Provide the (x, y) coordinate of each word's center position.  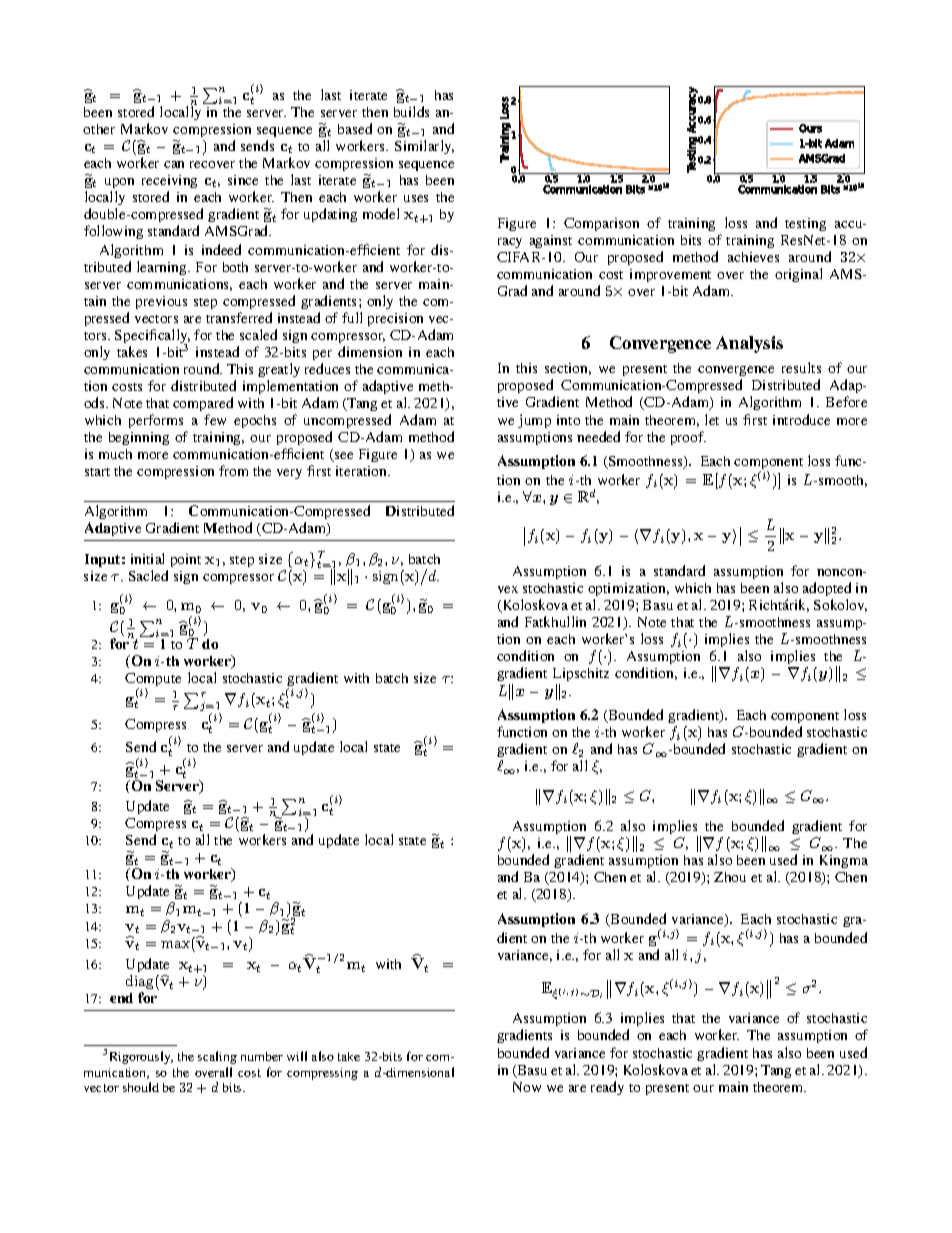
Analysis (749, 344)
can (174, 164)
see (343, 457)
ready (607, 1088)
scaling (217, 1057)
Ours (810, 128)
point (186, 560)
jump (534, 421)
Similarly (424, 147)
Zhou (730, 877)
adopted (827, 589)
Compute (153, 681)
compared (203, 404)
